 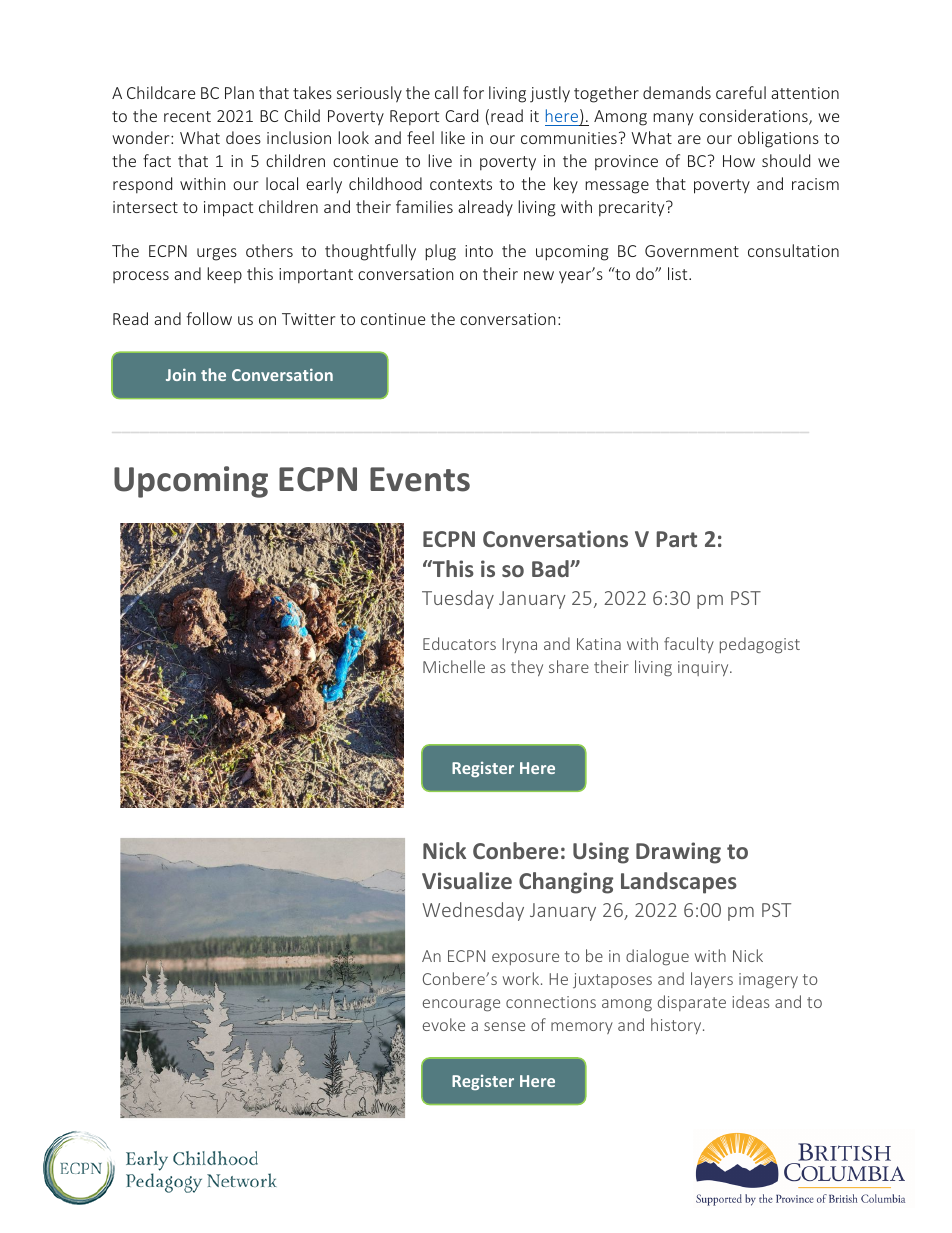 I want to click on Events, so click(x=420, y=479).
